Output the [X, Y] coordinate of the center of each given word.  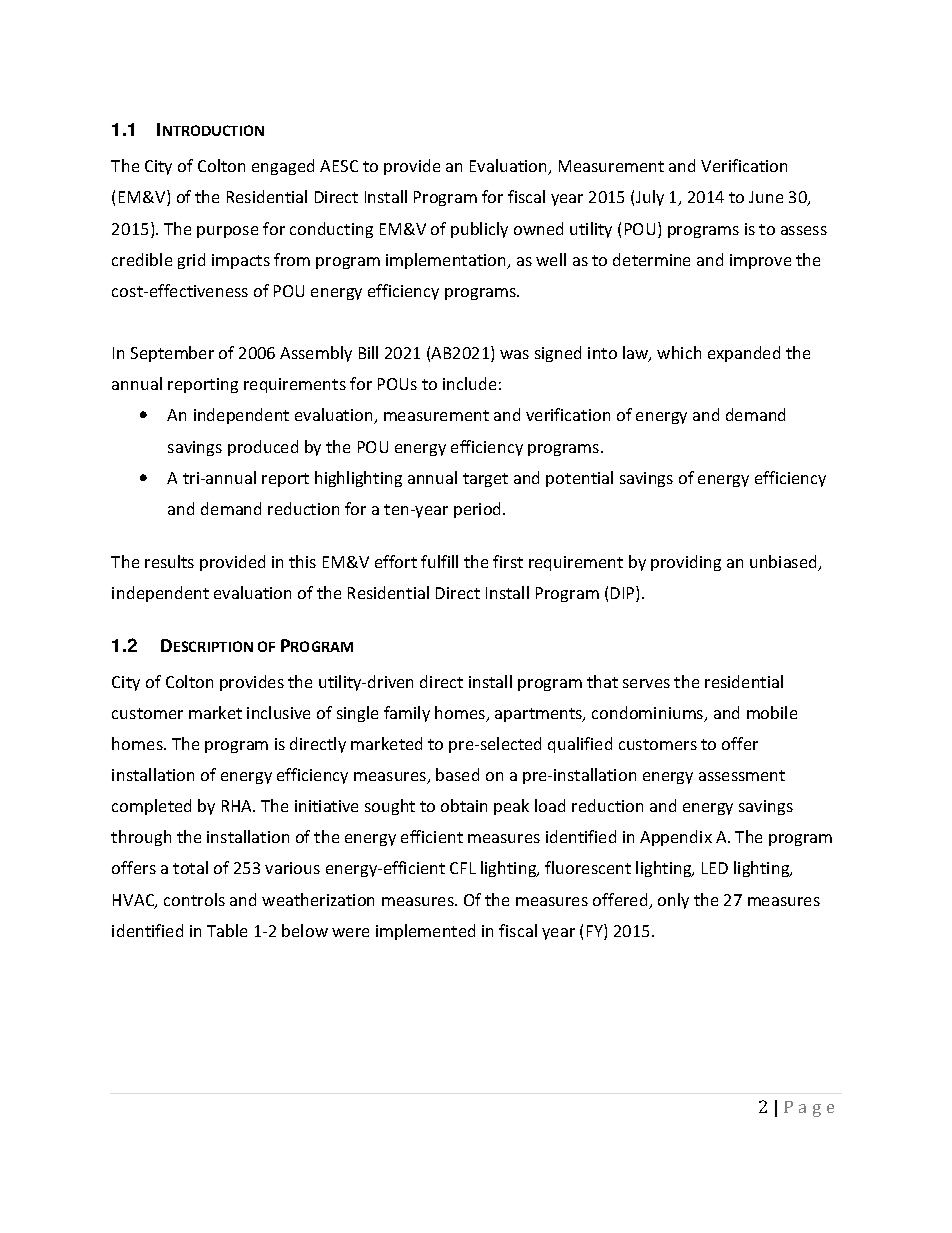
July [650, 198]
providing [686, 563]
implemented [425, 932]
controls [194, 899]
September [172, 354]
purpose [227, 232]
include [469, 383]
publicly [479, 230]
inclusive [278, 712]
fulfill [439, 561]
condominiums [649, 714]
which [679, 352]
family [407, 714]
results [169, 561]
